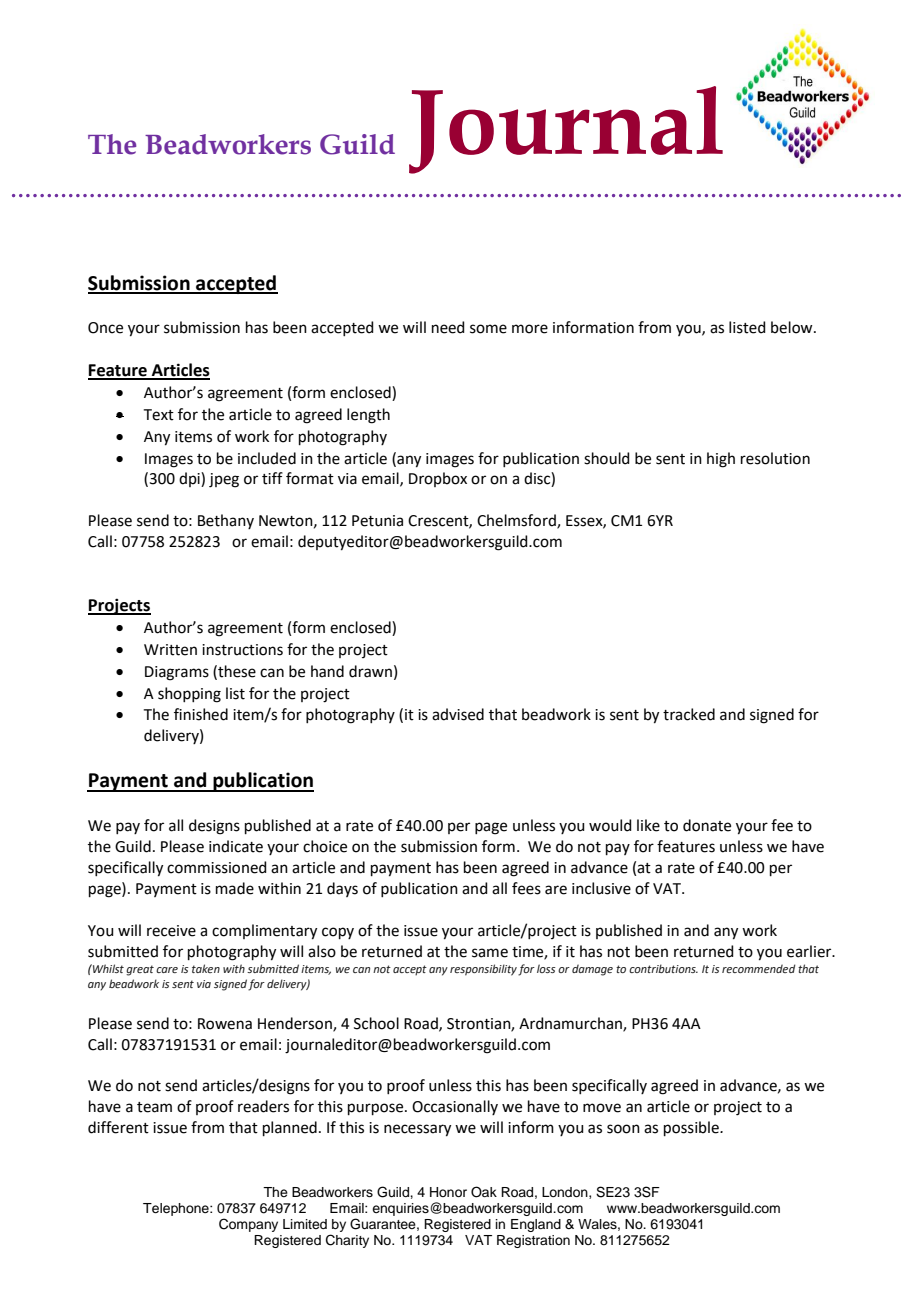 Image resolution: width=924 pixels, height=1308 pixels. Describe the element at coordinates (105, 328) in the screenshot. I see `Once` at that location.
